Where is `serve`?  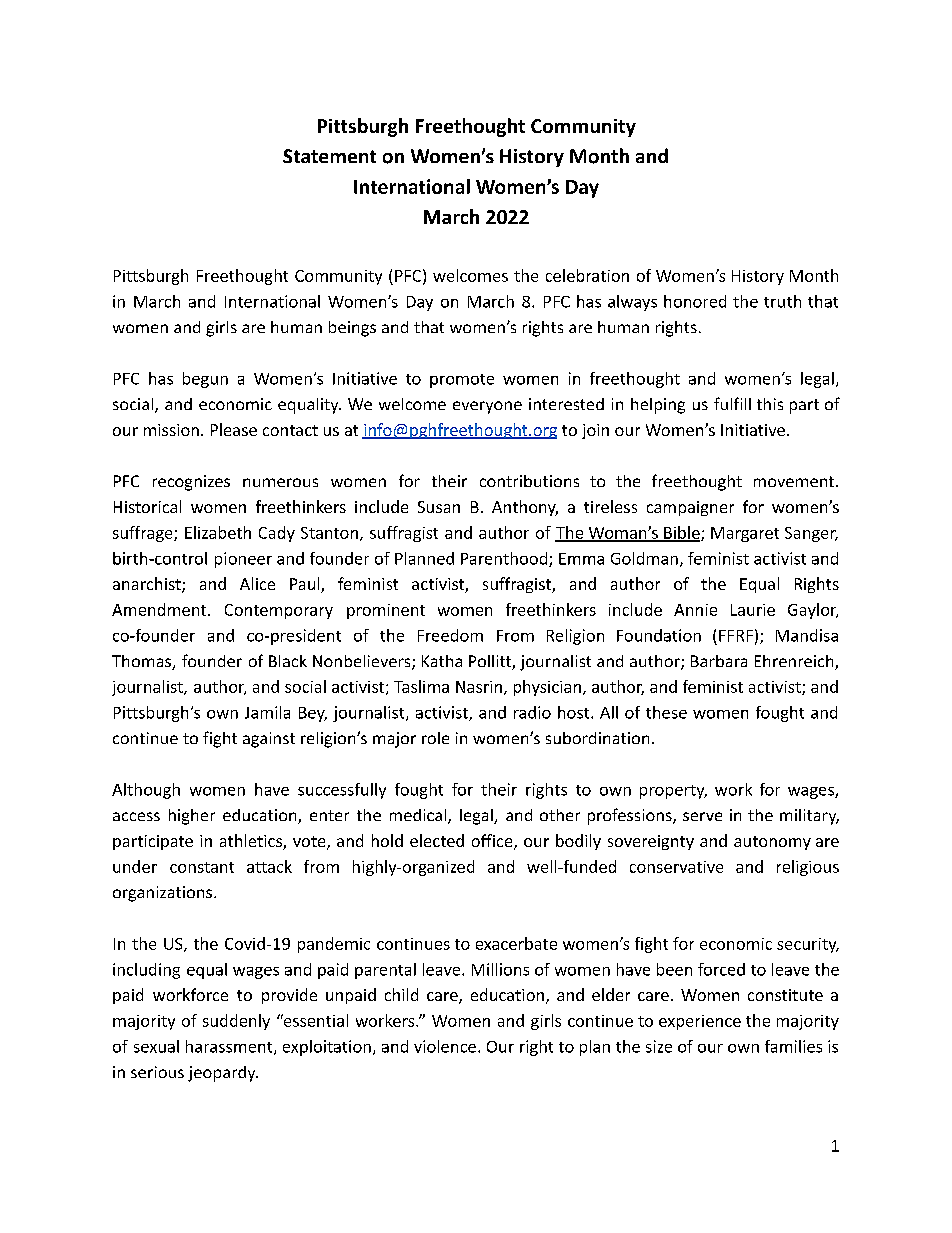 serve is located at coordinates (702, 816).
